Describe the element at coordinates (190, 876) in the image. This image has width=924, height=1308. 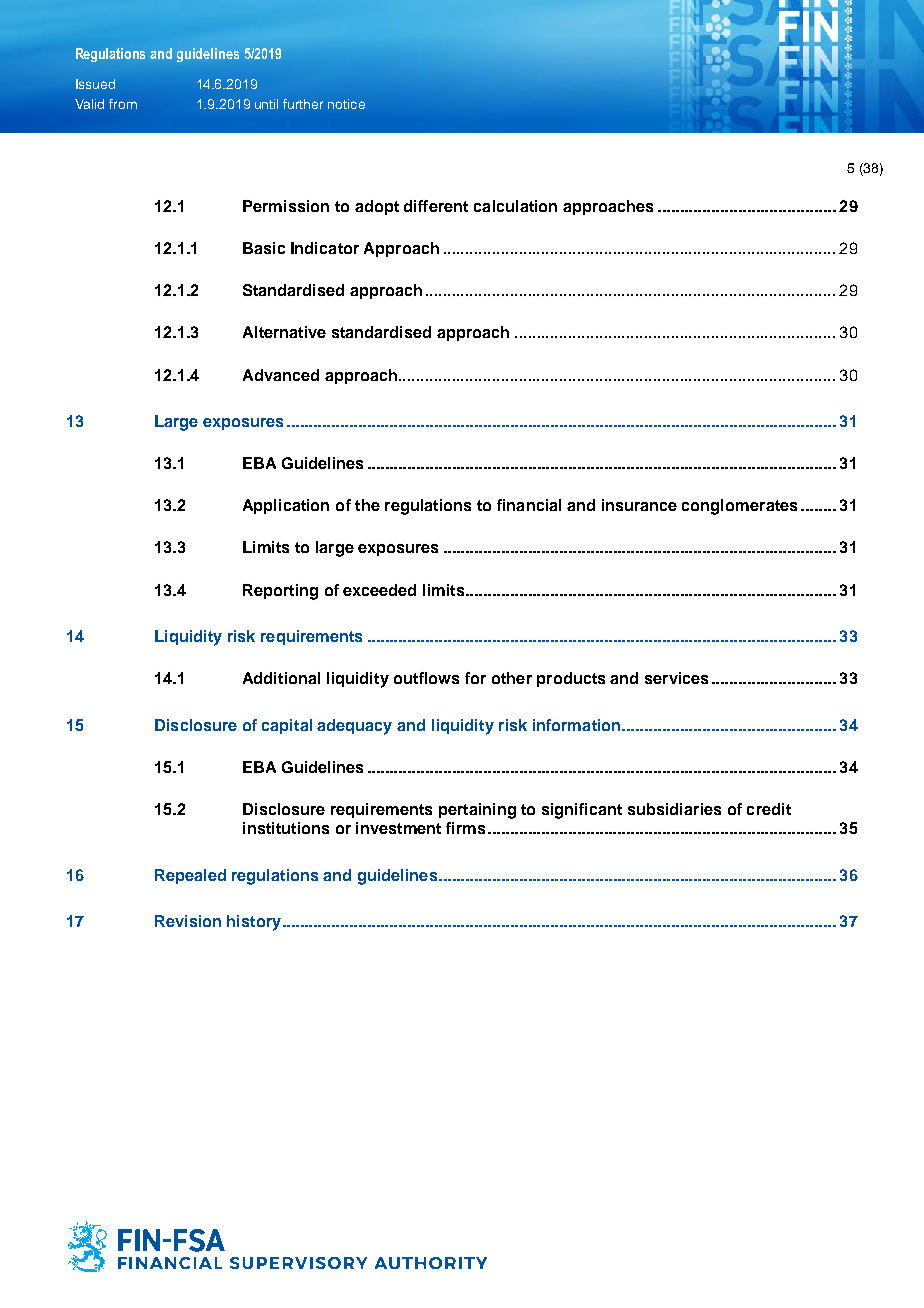
I see `Repealed` at that location.
